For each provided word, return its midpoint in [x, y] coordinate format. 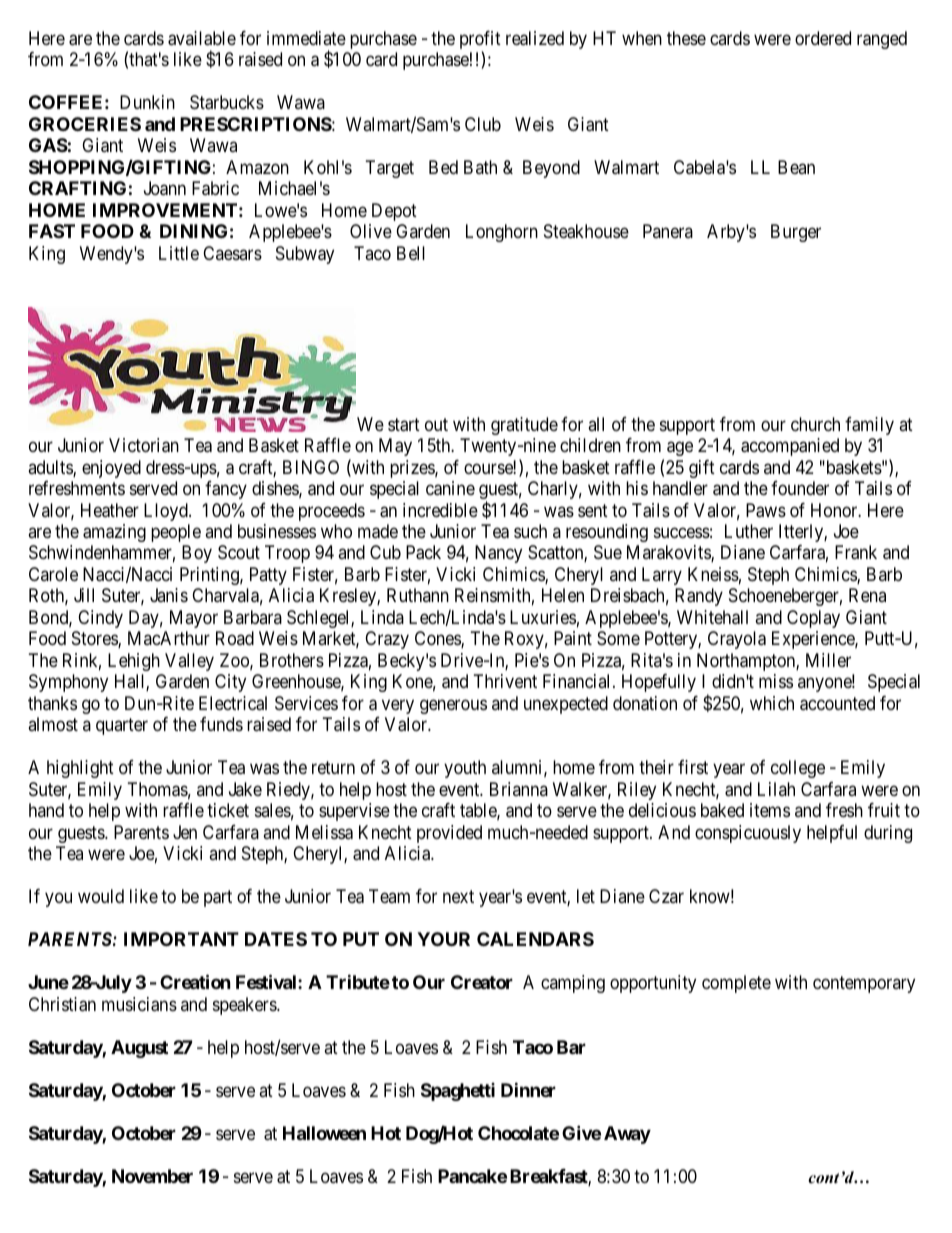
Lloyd [167, 512]
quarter [122, 727]
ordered [823, 38]
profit [480, 41]
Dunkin [147, 102]
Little [179, 253]
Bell [411, 253]
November [152, 1176]
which [772, 703]
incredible [440, 510]
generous [453, 706]
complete [736, 984]
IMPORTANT [181, 939]
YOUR [443, 939]
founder [800, 488]
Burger [796, 233]
